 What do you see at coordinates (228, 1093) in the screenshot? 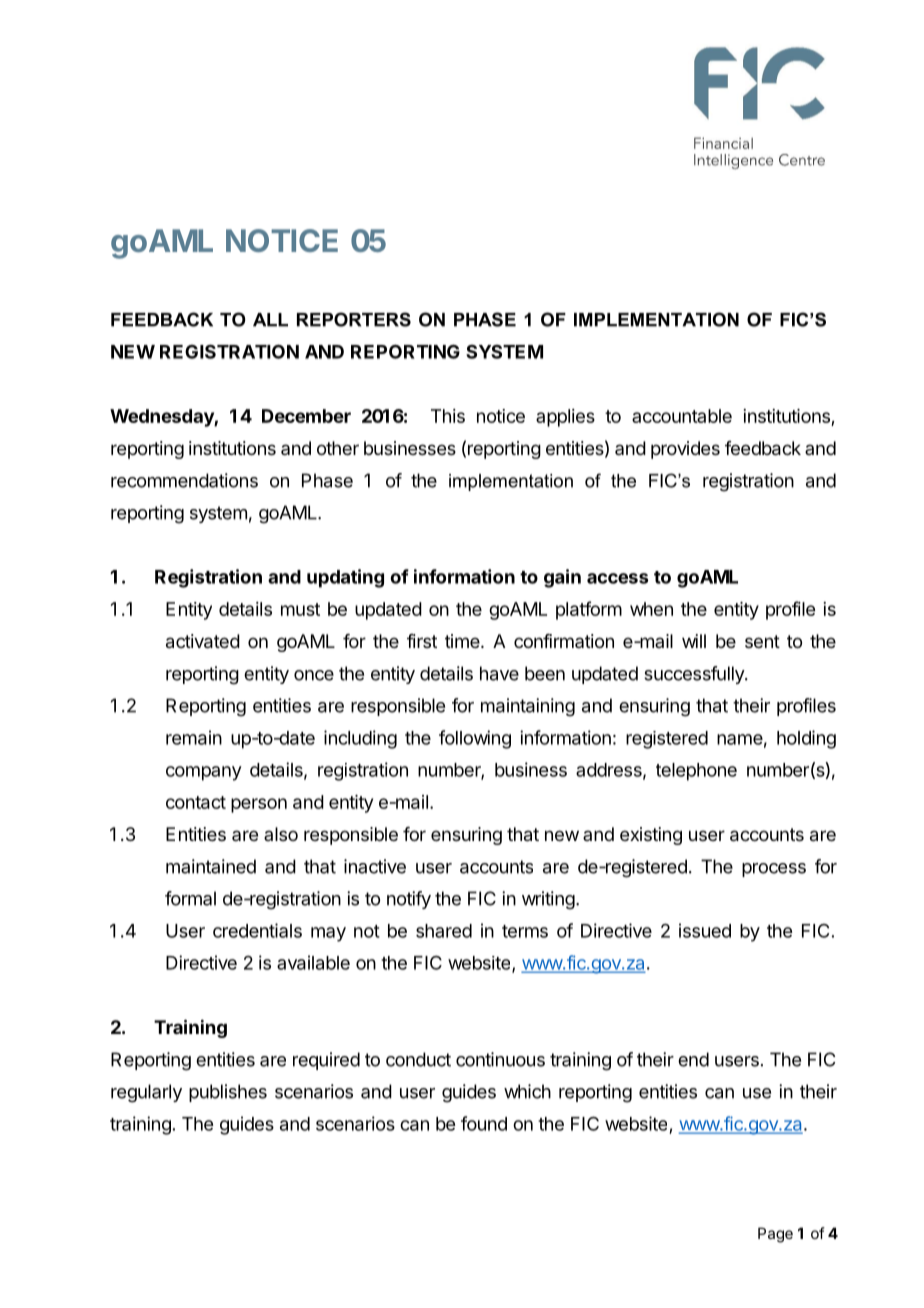
I see `publishes` at bounding box center [228, 1093].
